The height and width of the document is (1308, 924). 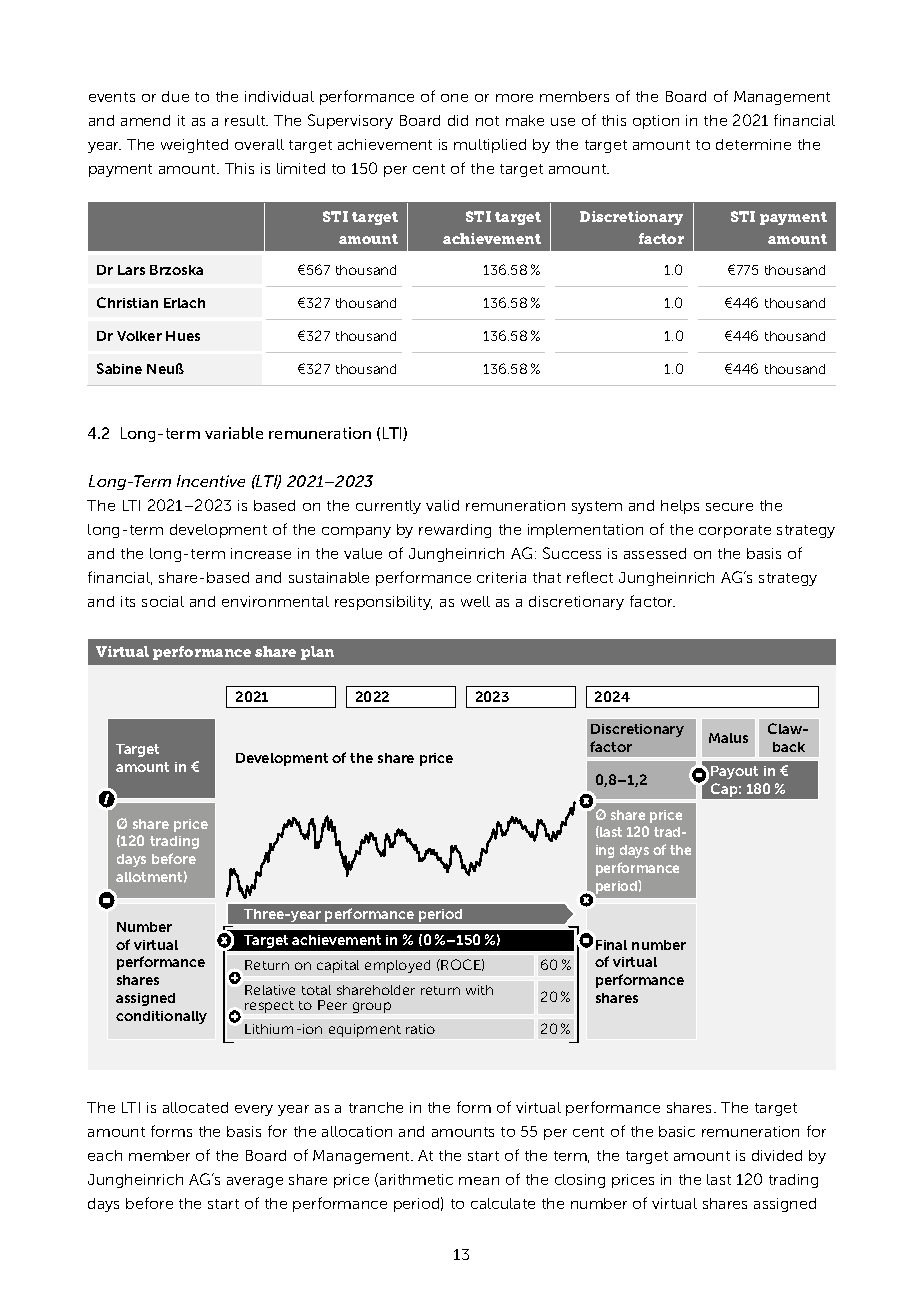 What do you see at coordinates (161, 1017) in the document?
I see `conditionally` at bounding box center [161, 1017].
